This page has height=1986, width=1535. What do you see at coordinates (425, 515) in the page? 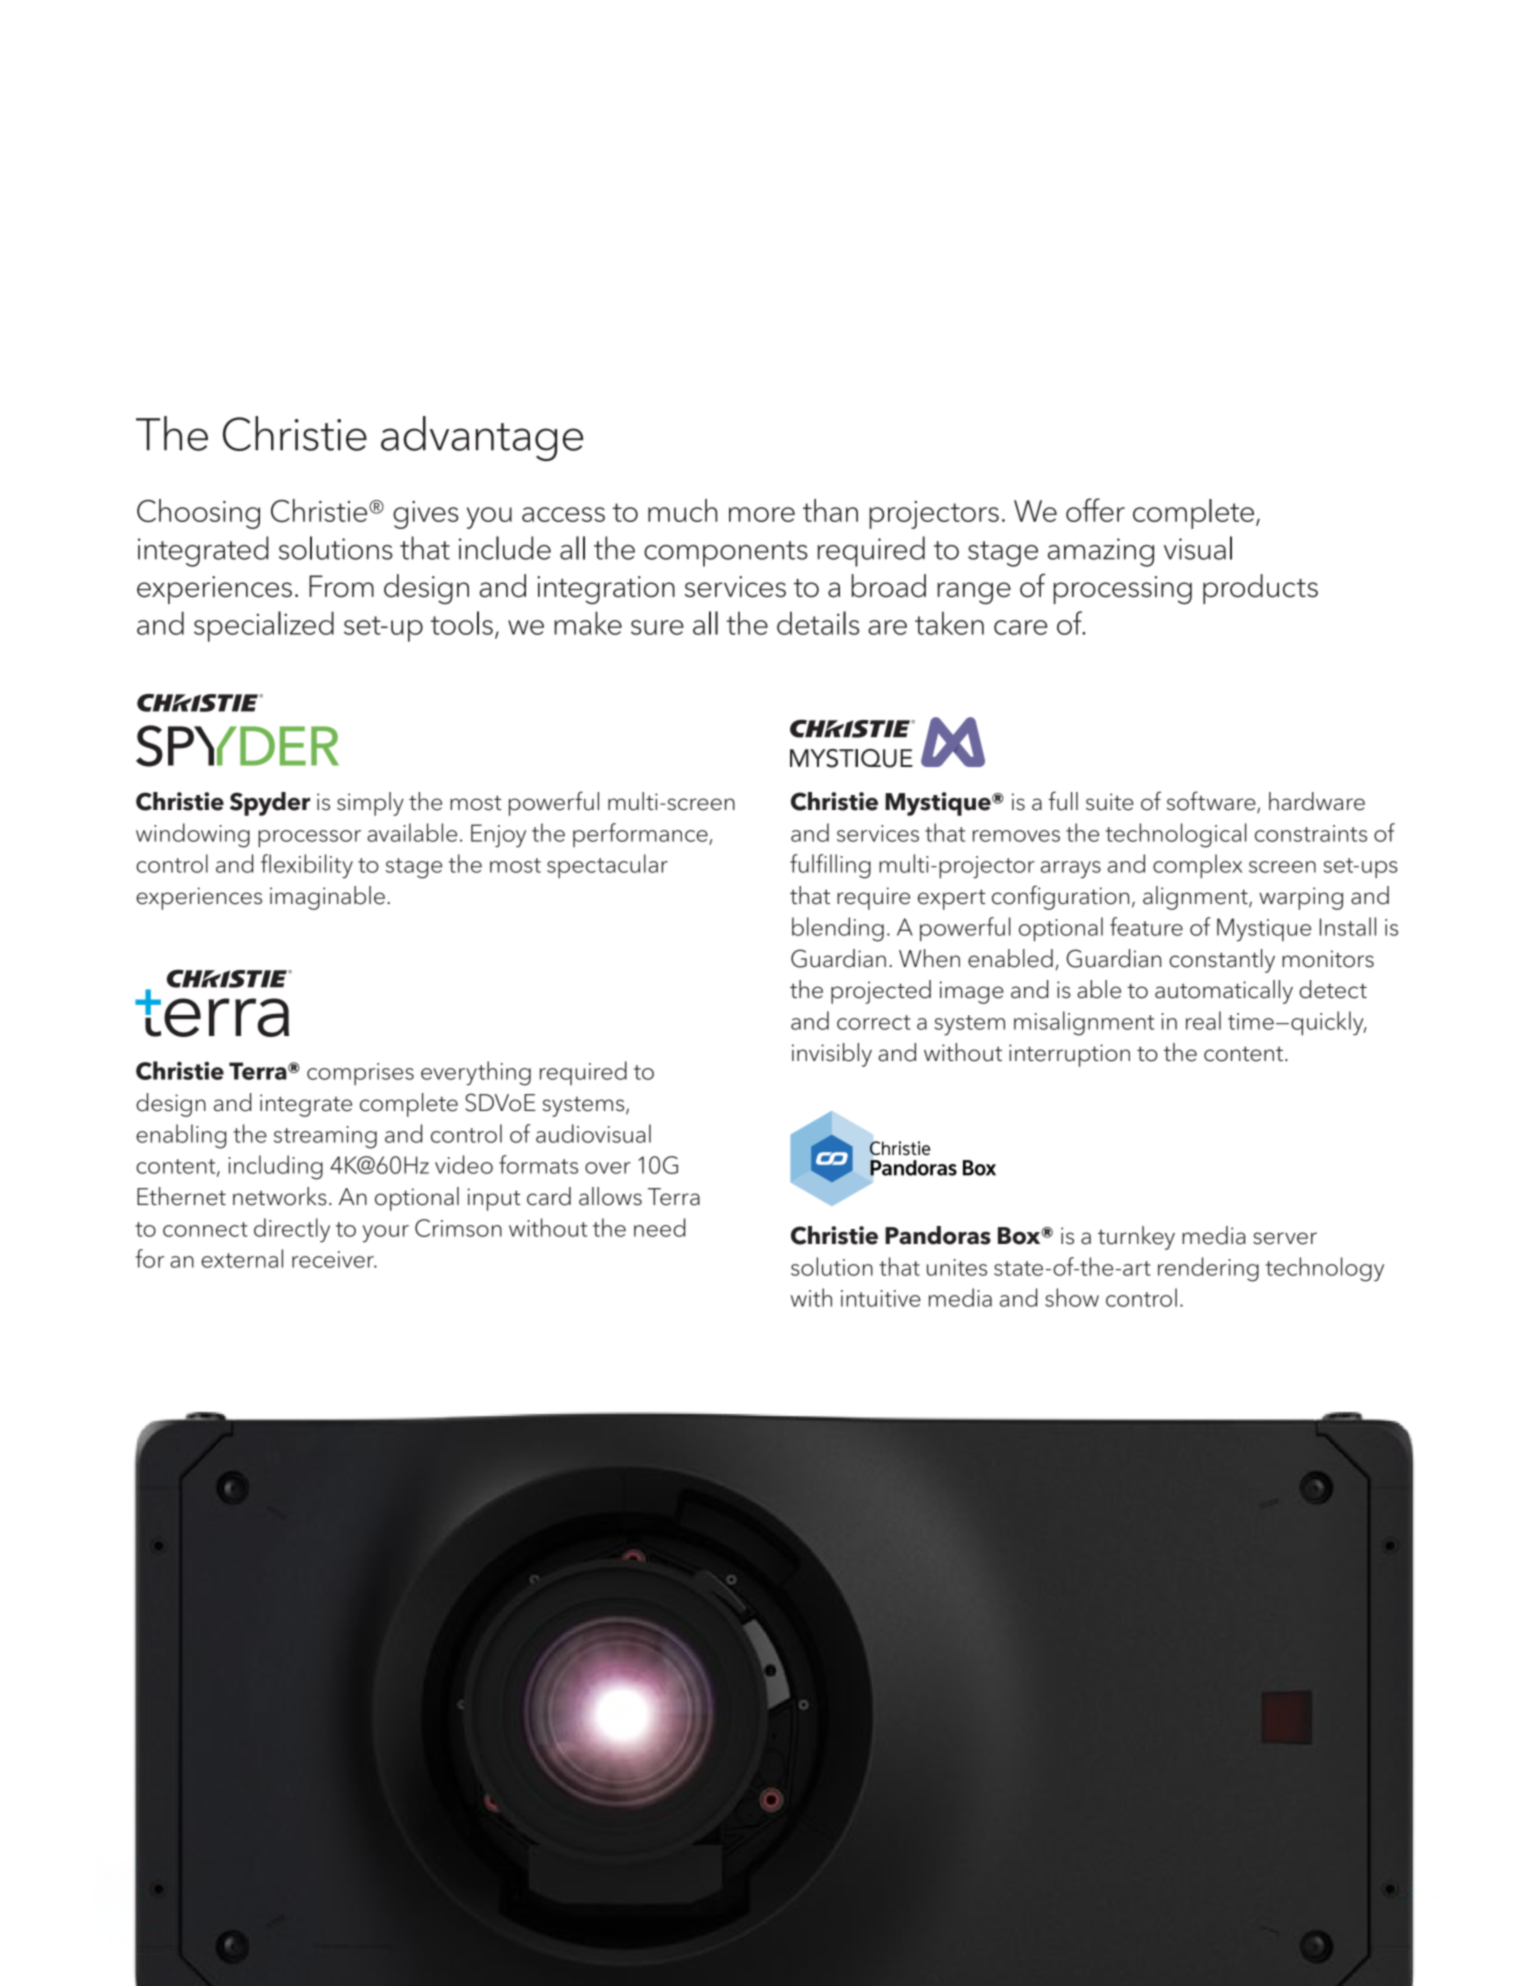
I see `gives` at bounding box center [425, 515].
